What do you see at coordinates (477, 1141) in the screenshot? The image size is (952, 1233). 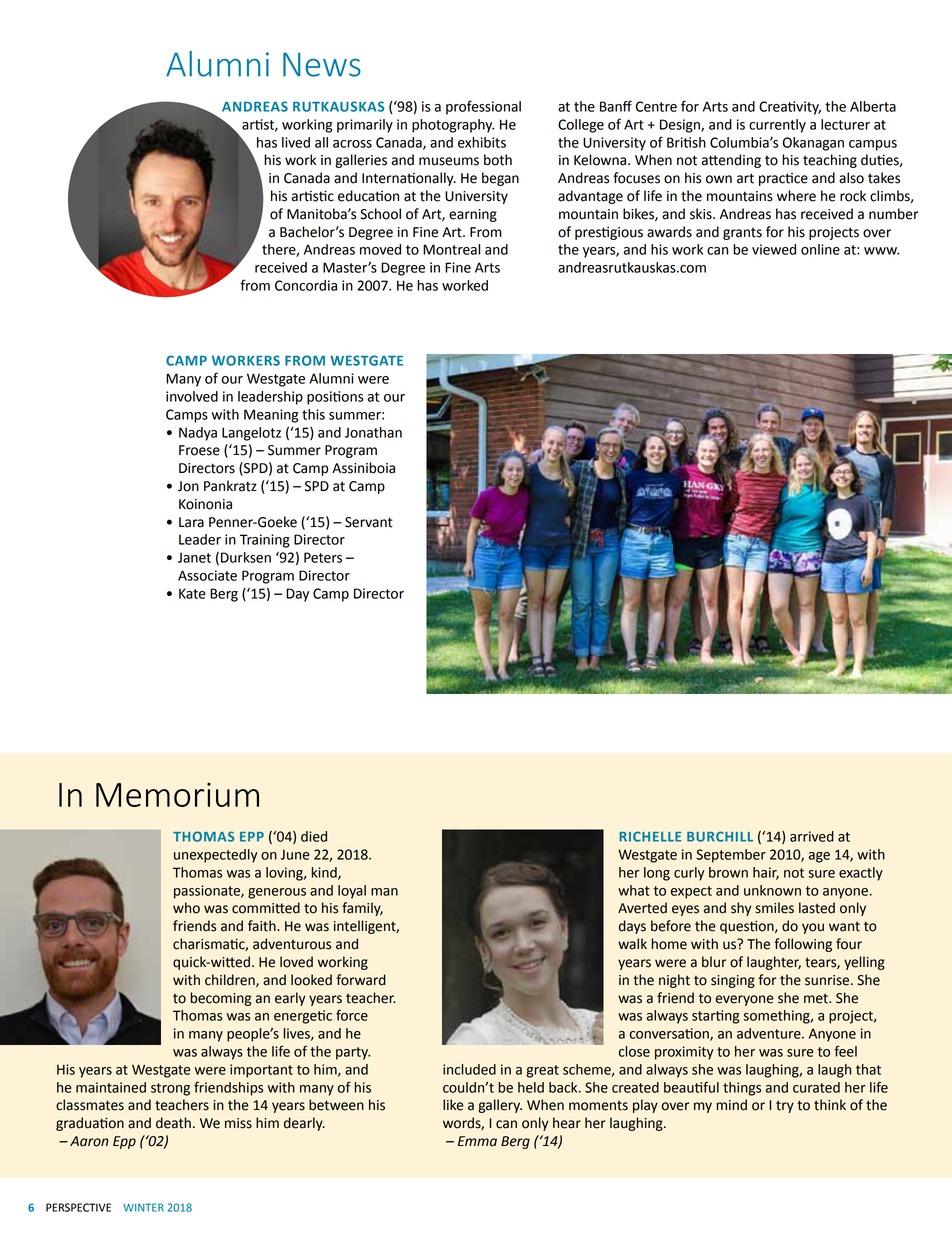 I see `Emma` at bounding box center [477, 1141].
